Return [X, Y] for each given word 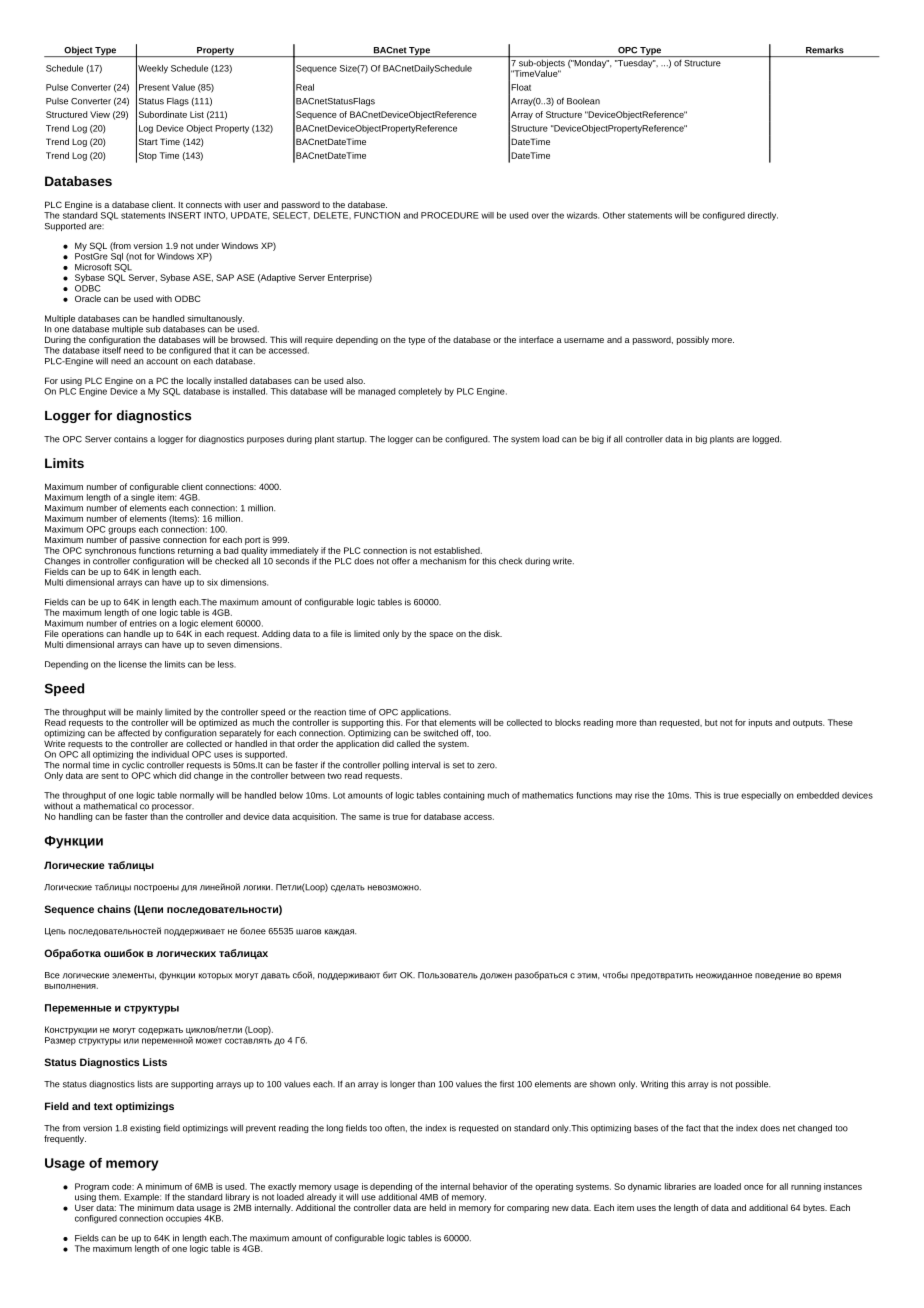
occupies [183, 1219]
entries [143, 623]
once [753, 1187]
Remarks [825, 50]
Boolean [583, 101]
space [441, 635]
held [438, 1207]
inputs [760, 723]
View [100, 114]
